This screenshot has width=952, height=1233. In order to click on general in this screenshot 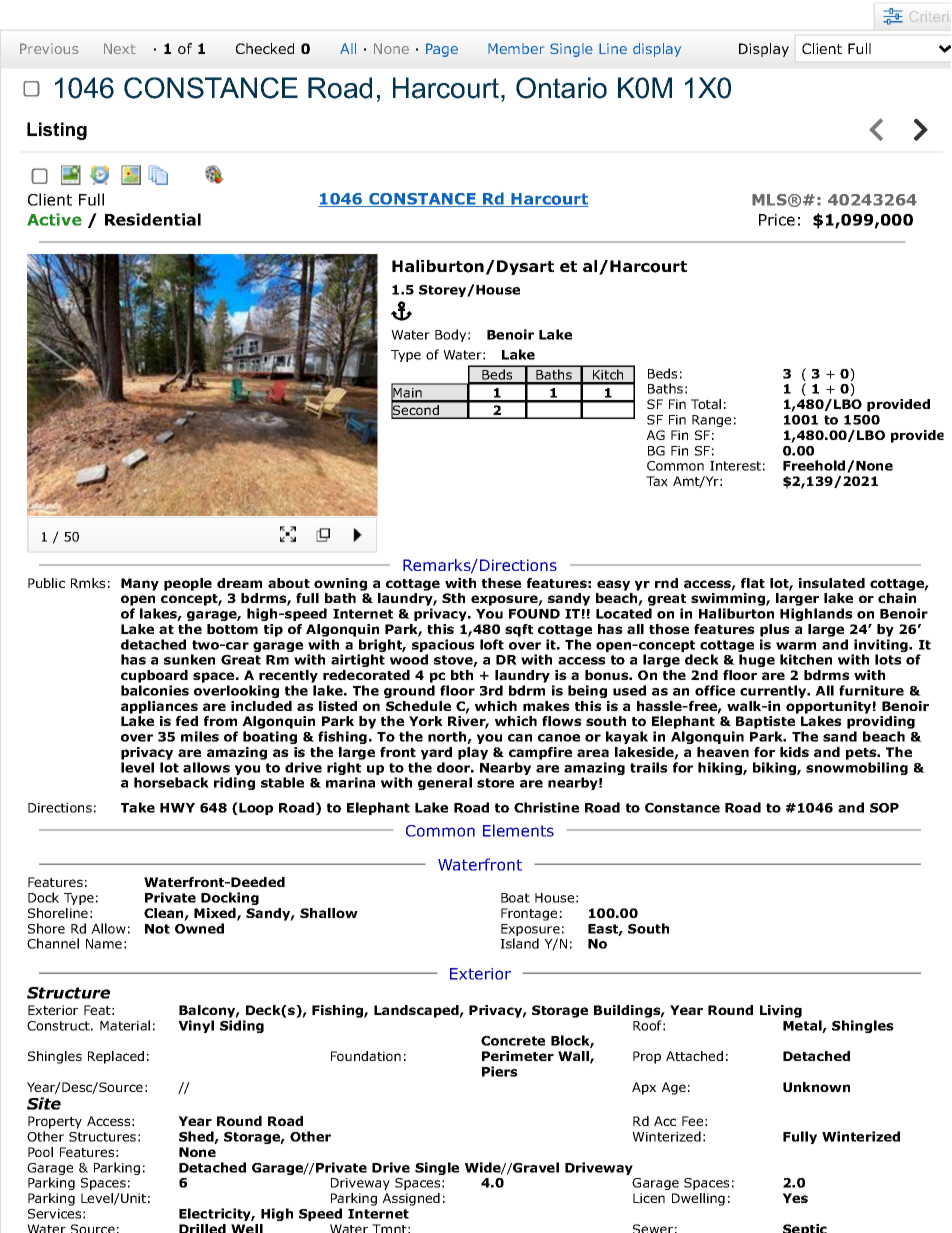, I will do `click(445, 783)`.
